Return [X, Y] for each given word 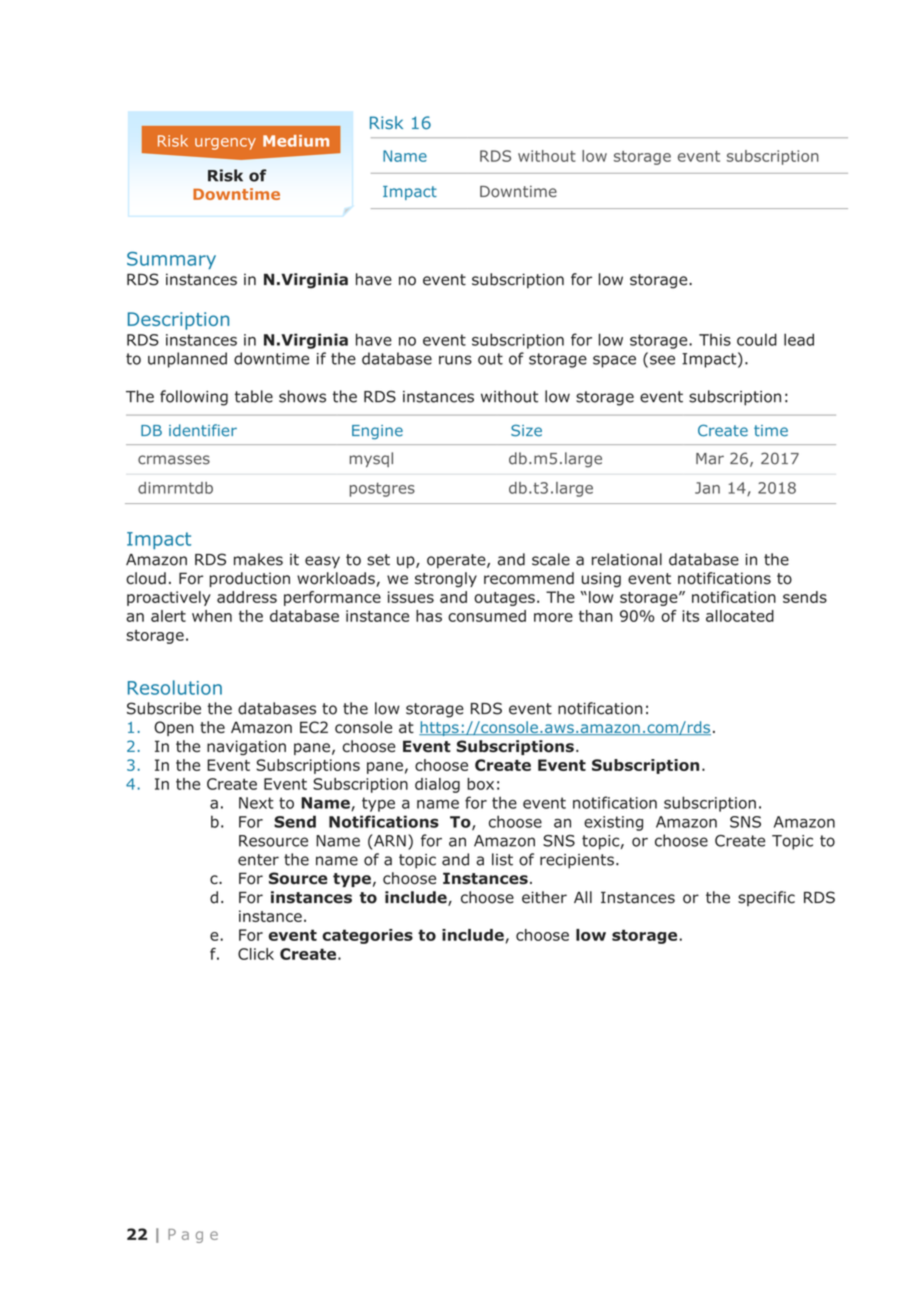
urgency [225, 144]
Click [256, 954]
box [480, 784]
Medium [296, 141]
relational [627, 559]
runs [455, 360]
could [757, 339]
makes [258, 559]
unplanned [187, 360]
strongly [446, 579]
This [715, 340]
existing [613, 823]
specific [766, 898]
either [544, 897]
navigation [246, 747]
